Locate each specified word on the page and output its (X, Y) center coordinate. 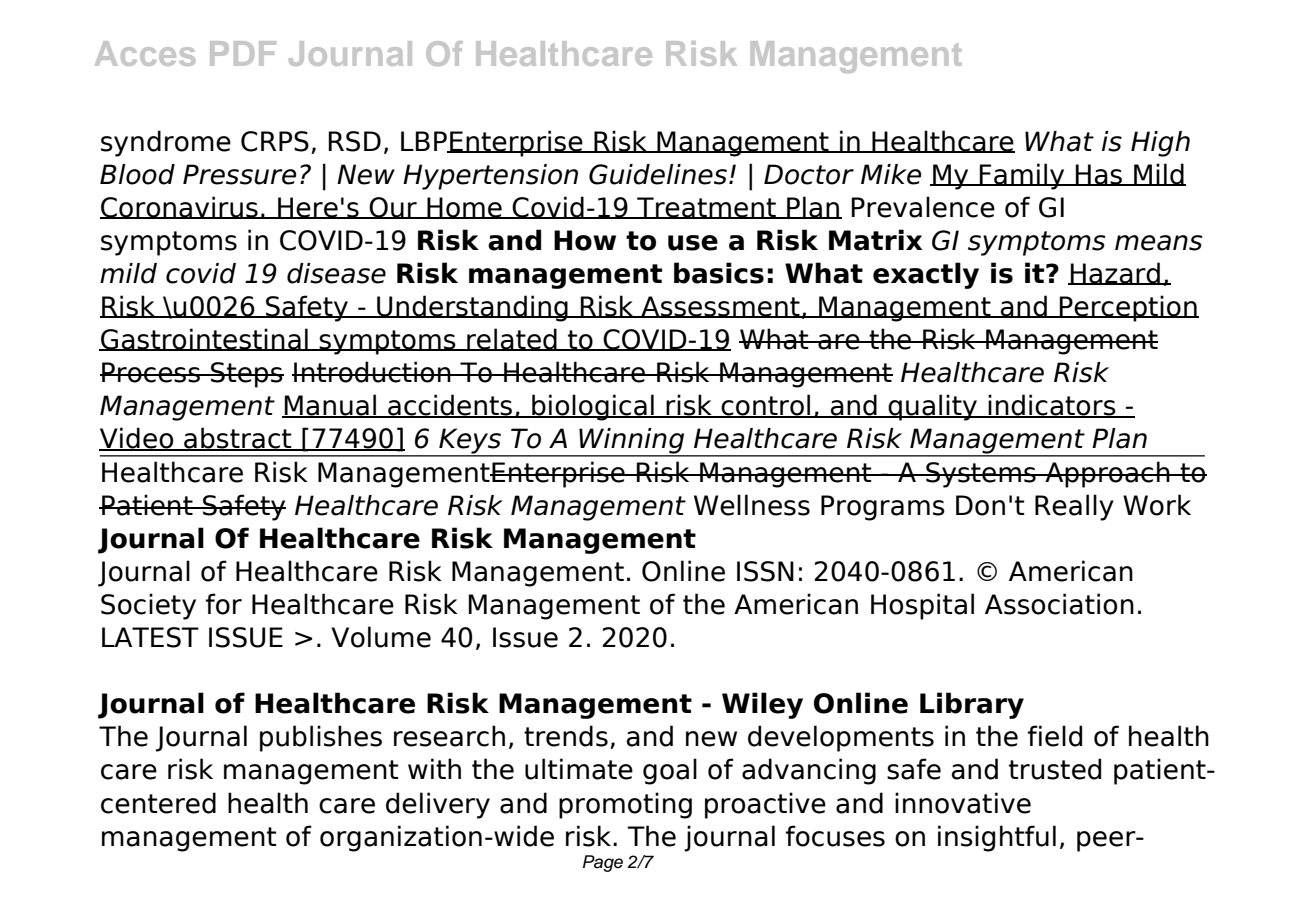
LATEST (150, 637)
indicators (1052, 406)
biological (593, 407)
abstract (238, 439)
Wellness (752, 505)
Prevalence (923, 207)
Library (972, 705)
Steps (246, 375)
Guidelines (658, 174)
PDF (243, 53)
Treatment (706, 208)
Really (1074, 507)
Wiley (762, 705)
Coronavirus (180, 207)
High (1160, 144)
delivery (438, 805)
